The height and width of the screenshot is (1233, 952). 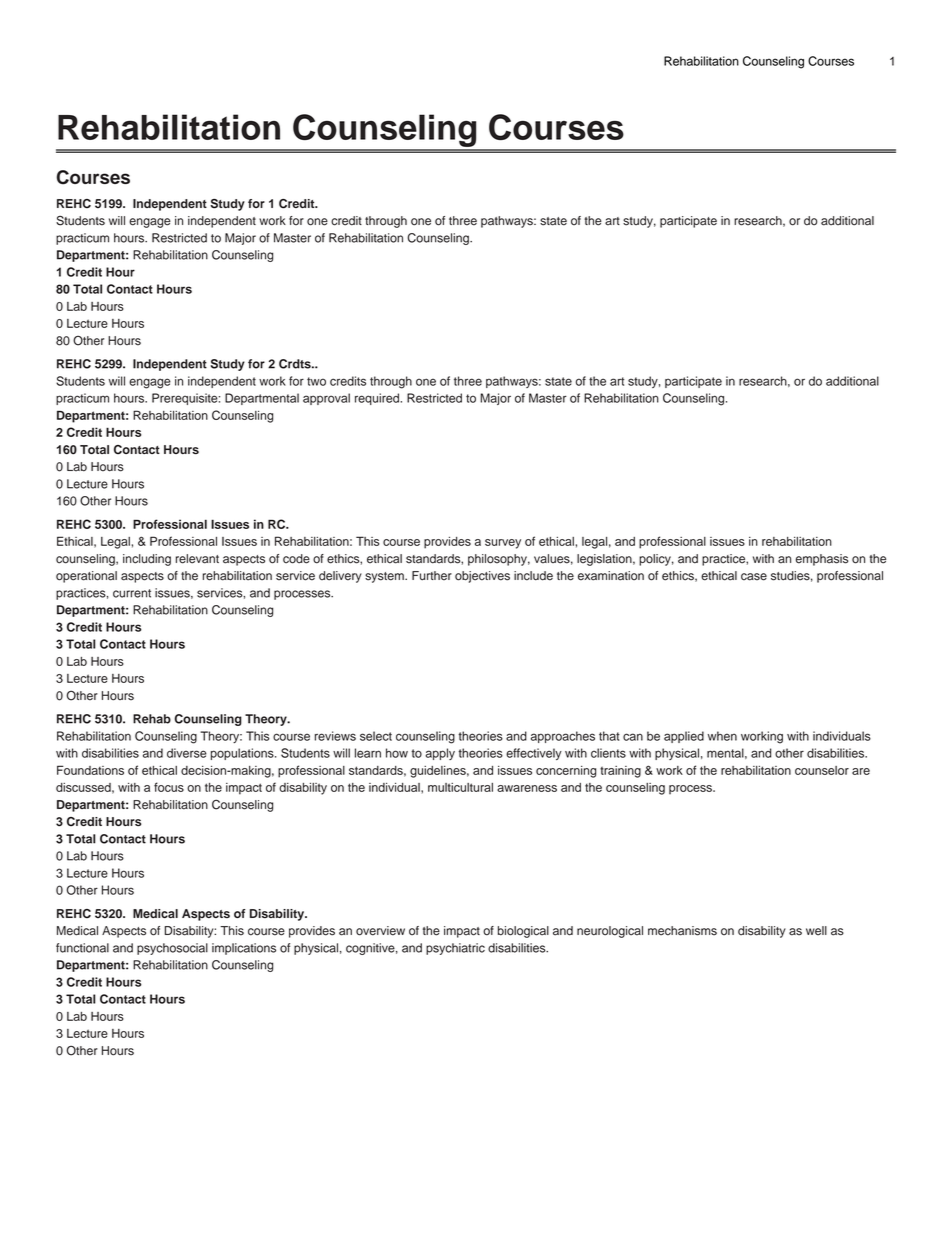 What do you see at coordinates (376, 736) in the screenshot?
I see `select` at bounding box center [376, 736].
